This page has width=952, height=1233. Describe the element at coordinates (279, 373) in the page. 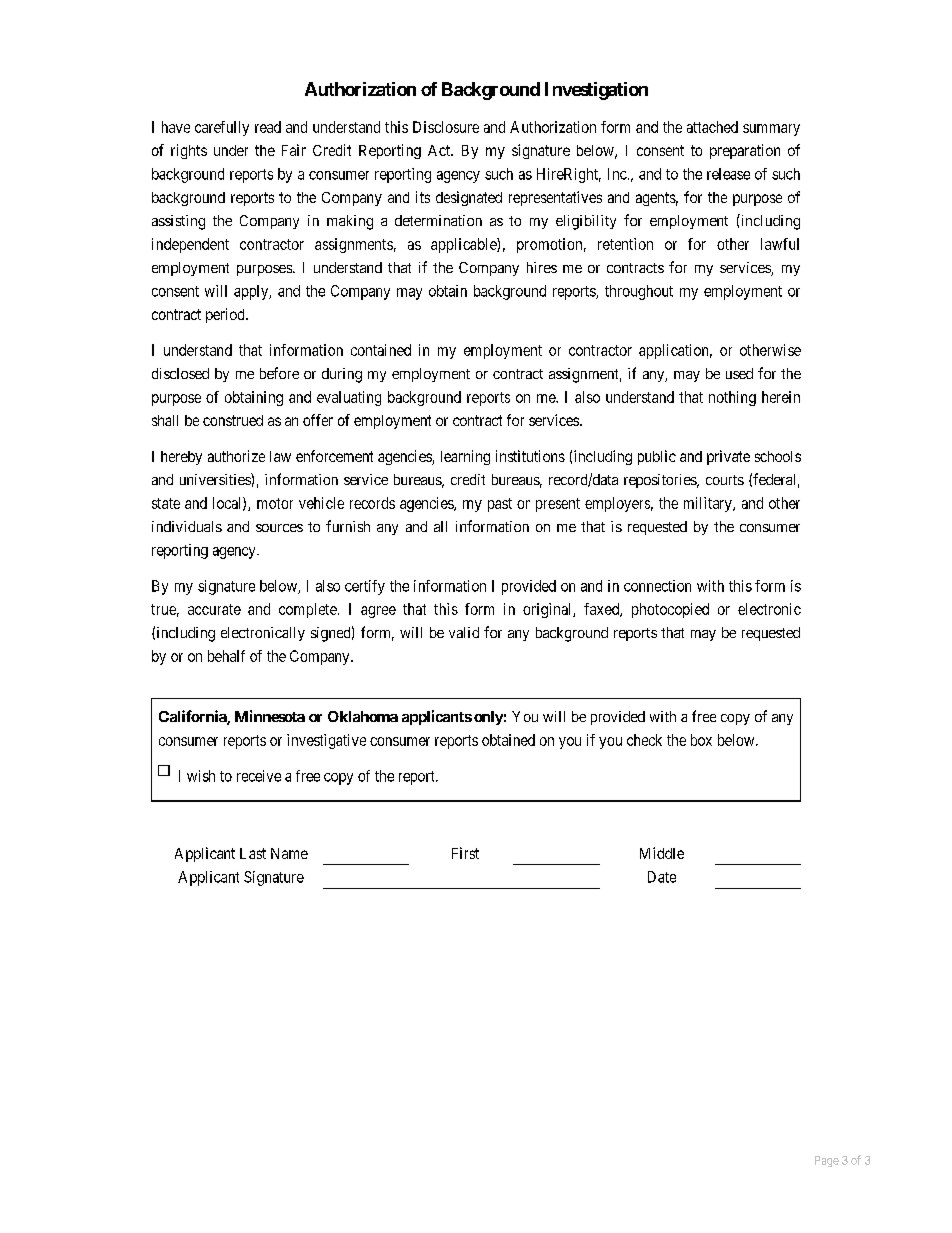

I see `before` at that location.
